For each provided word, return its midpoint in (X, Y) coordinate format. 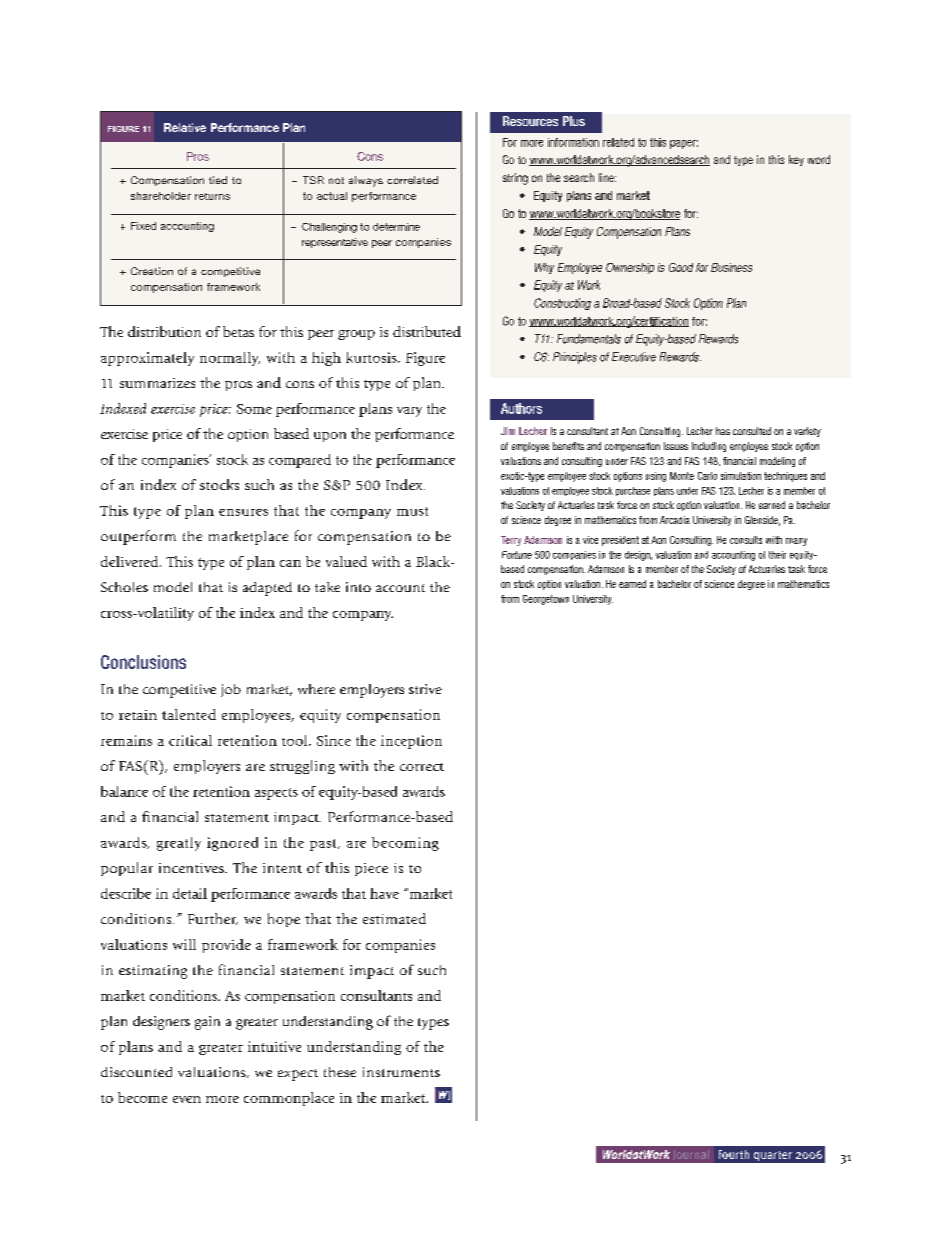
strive (425, 689)
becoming (405, 844)
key (796, 160)
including (709, 447)
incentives (192, 868)
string (515, 179)
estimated (394, 918)
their (777, 555)
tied (218, 180)
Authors (521, 408)
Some (254, 409)
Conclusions (143, 662)
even (187, 1099)
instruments (401, 1072)
